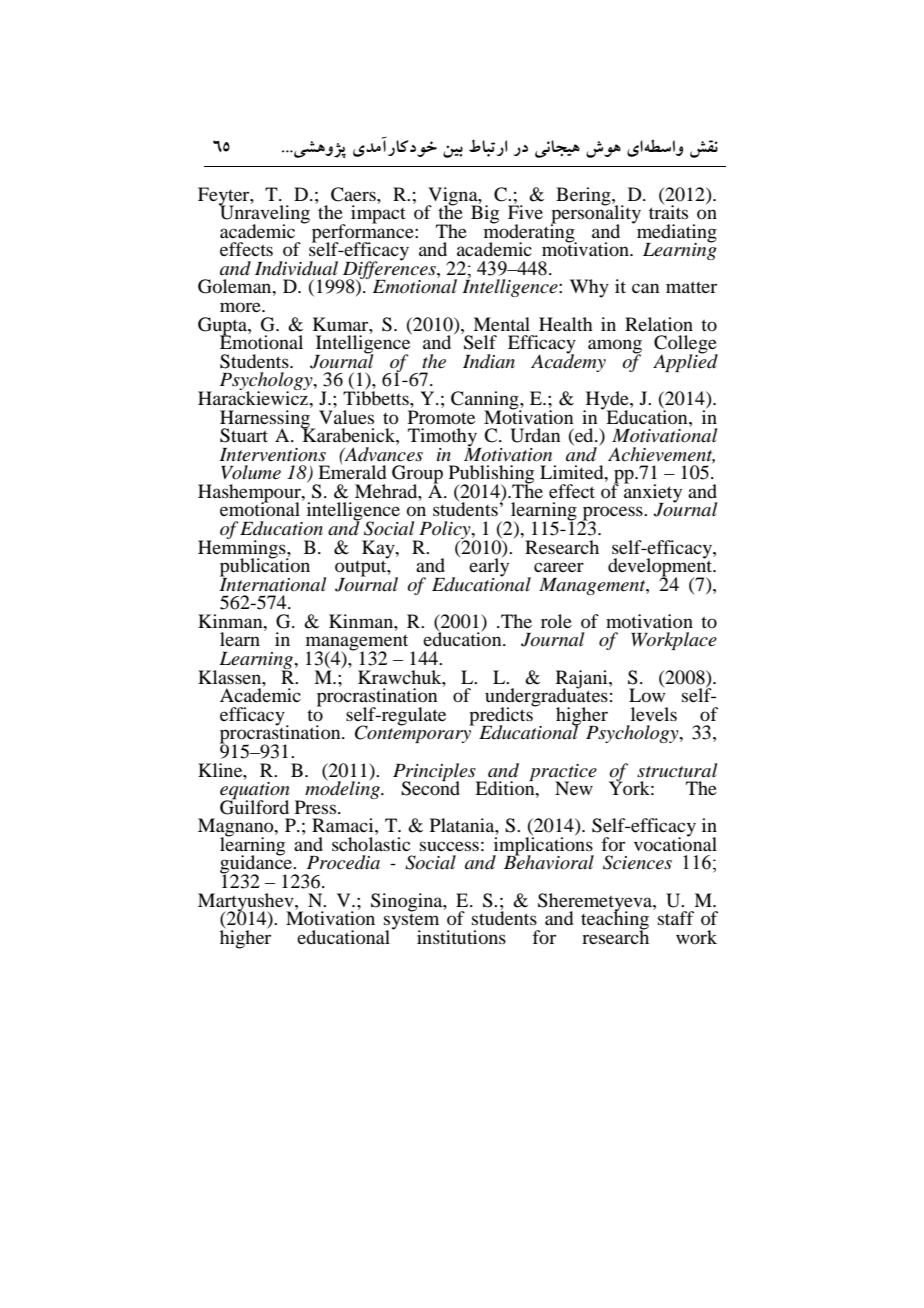  I want to click on Unraveling, so click(264, 214).
